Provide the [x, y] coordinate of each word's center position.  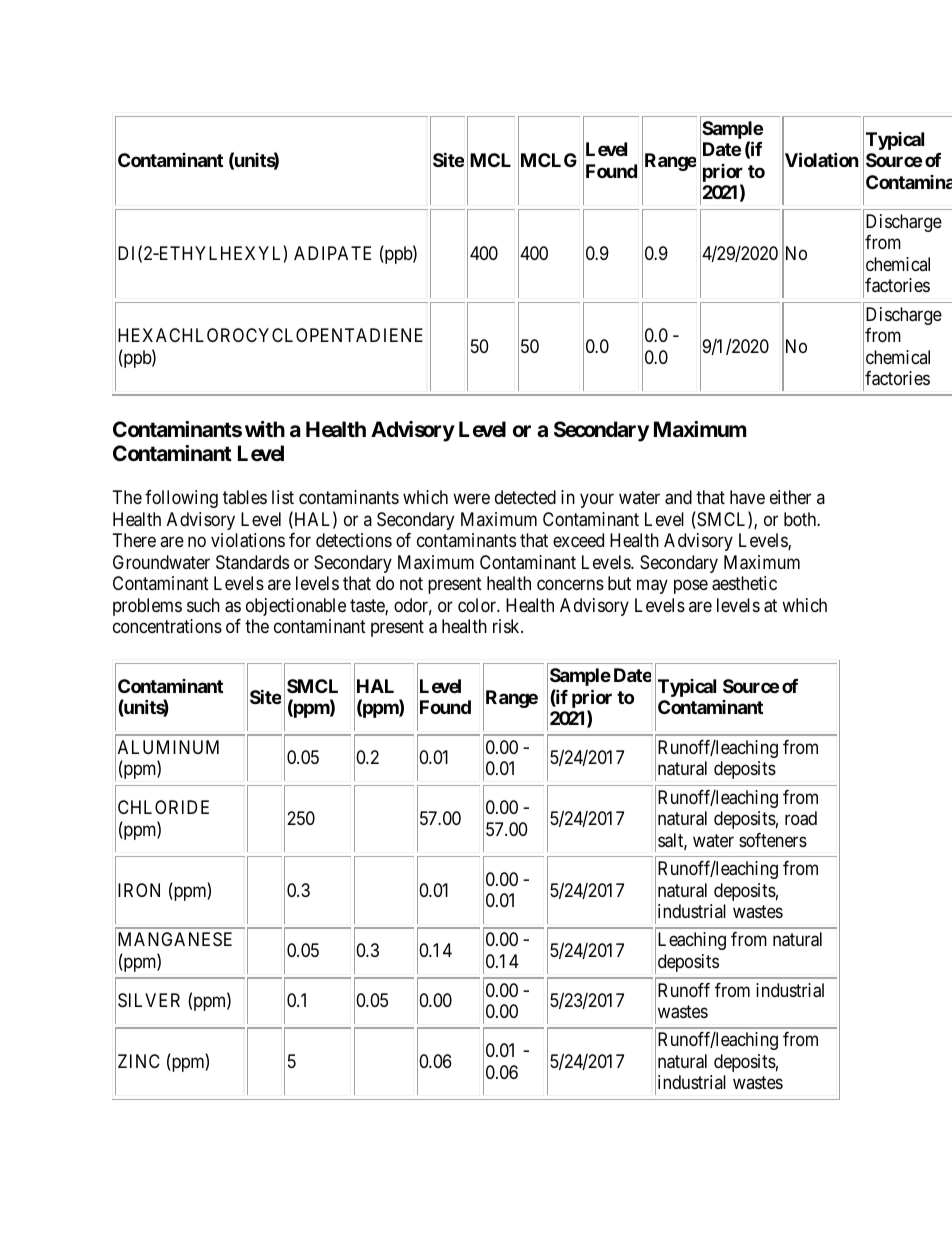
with [265, 429]
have [747, 497]
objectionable [296, 607]
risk [507, 626]
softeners [773, 840]
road [801, 818]
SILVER [149, 1000]
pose [691, 587]
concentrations [167, 626]
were [471, 499]
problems [147, 607]
